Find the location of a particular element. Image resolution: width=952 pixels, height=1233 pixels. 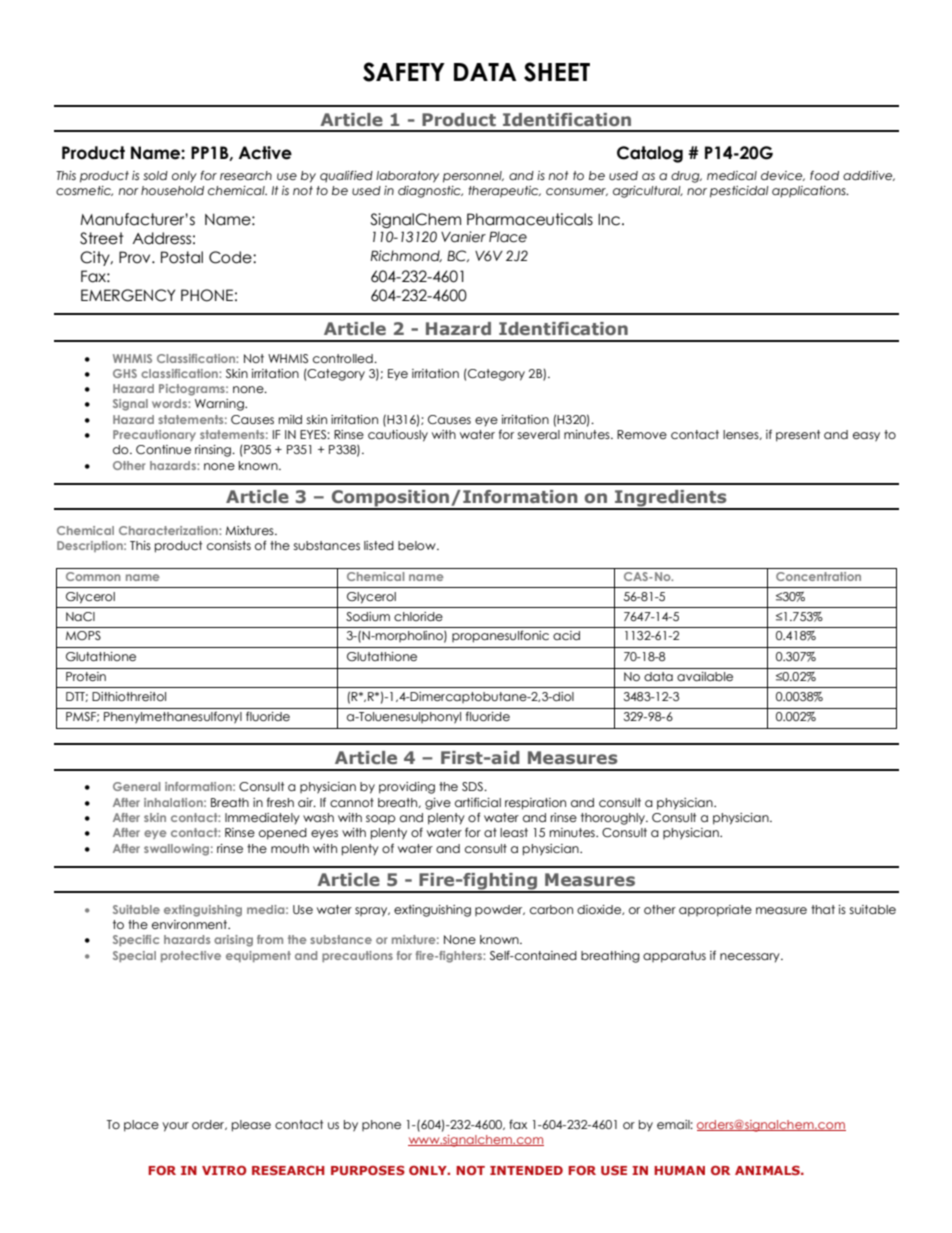

device is located at coordinates (783, 176).
